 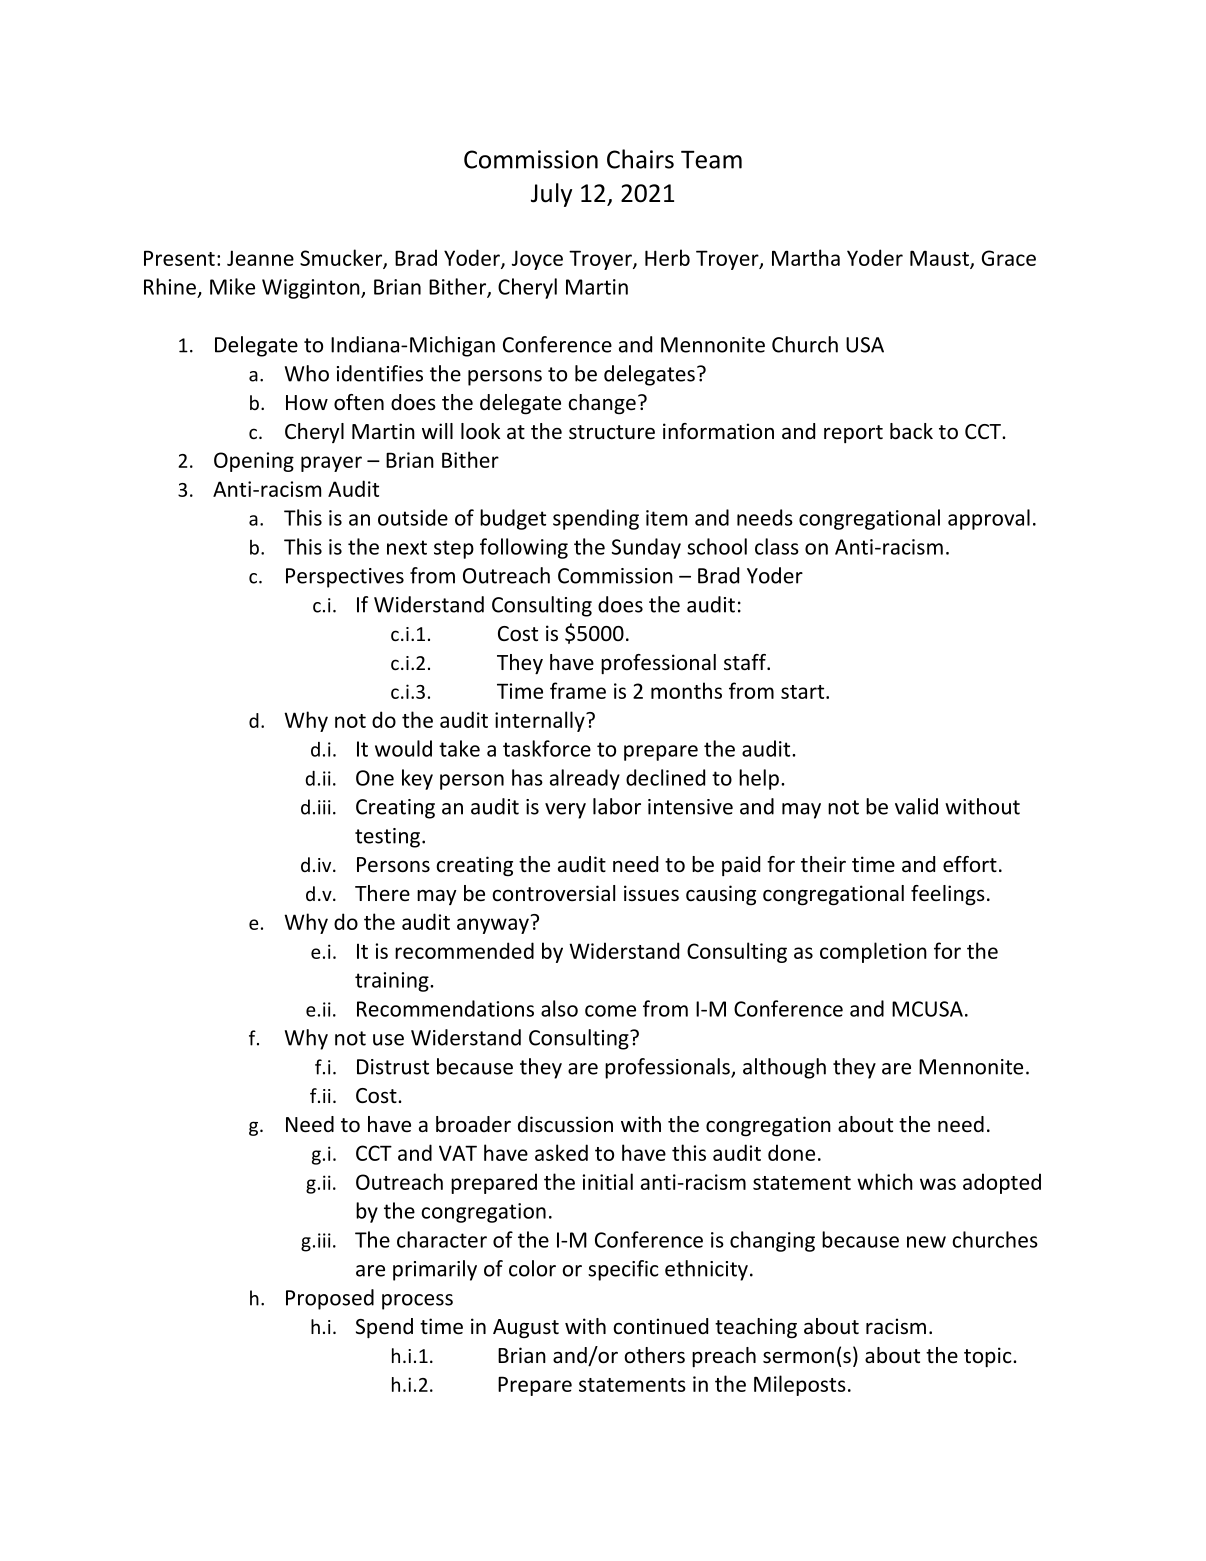 I want to click on already, so click(x=585, y=779).
